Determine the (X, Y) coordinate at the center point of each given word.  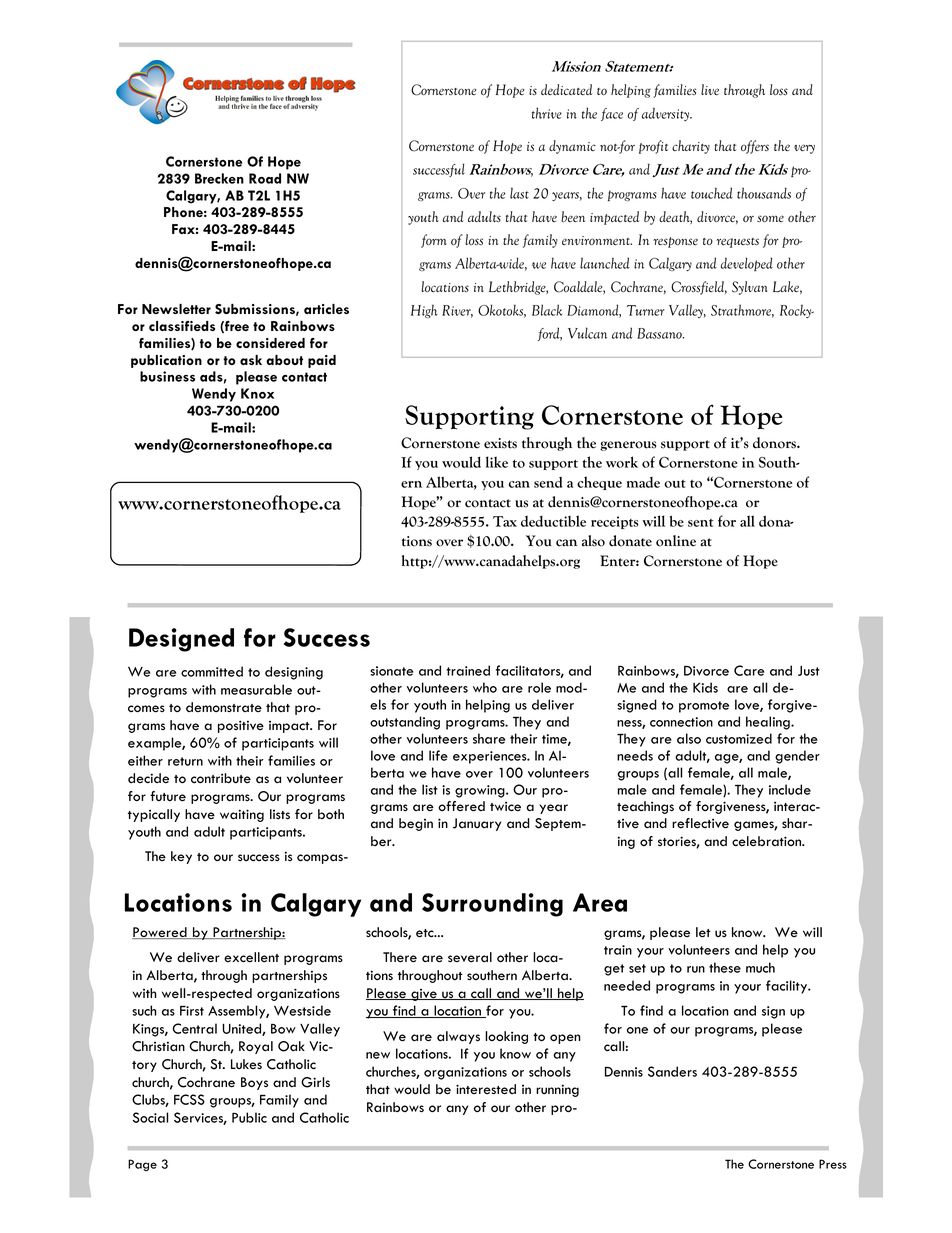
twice (505, 806)
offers (755, 147)
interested (486, 1089)
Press (833, 1164)
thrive (547, 113)
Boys (254, 1083)
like (497, 462)
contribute (221, 778)
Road (265, 178)
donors (775, 443)
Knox (257, 393)
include (790, 789)
